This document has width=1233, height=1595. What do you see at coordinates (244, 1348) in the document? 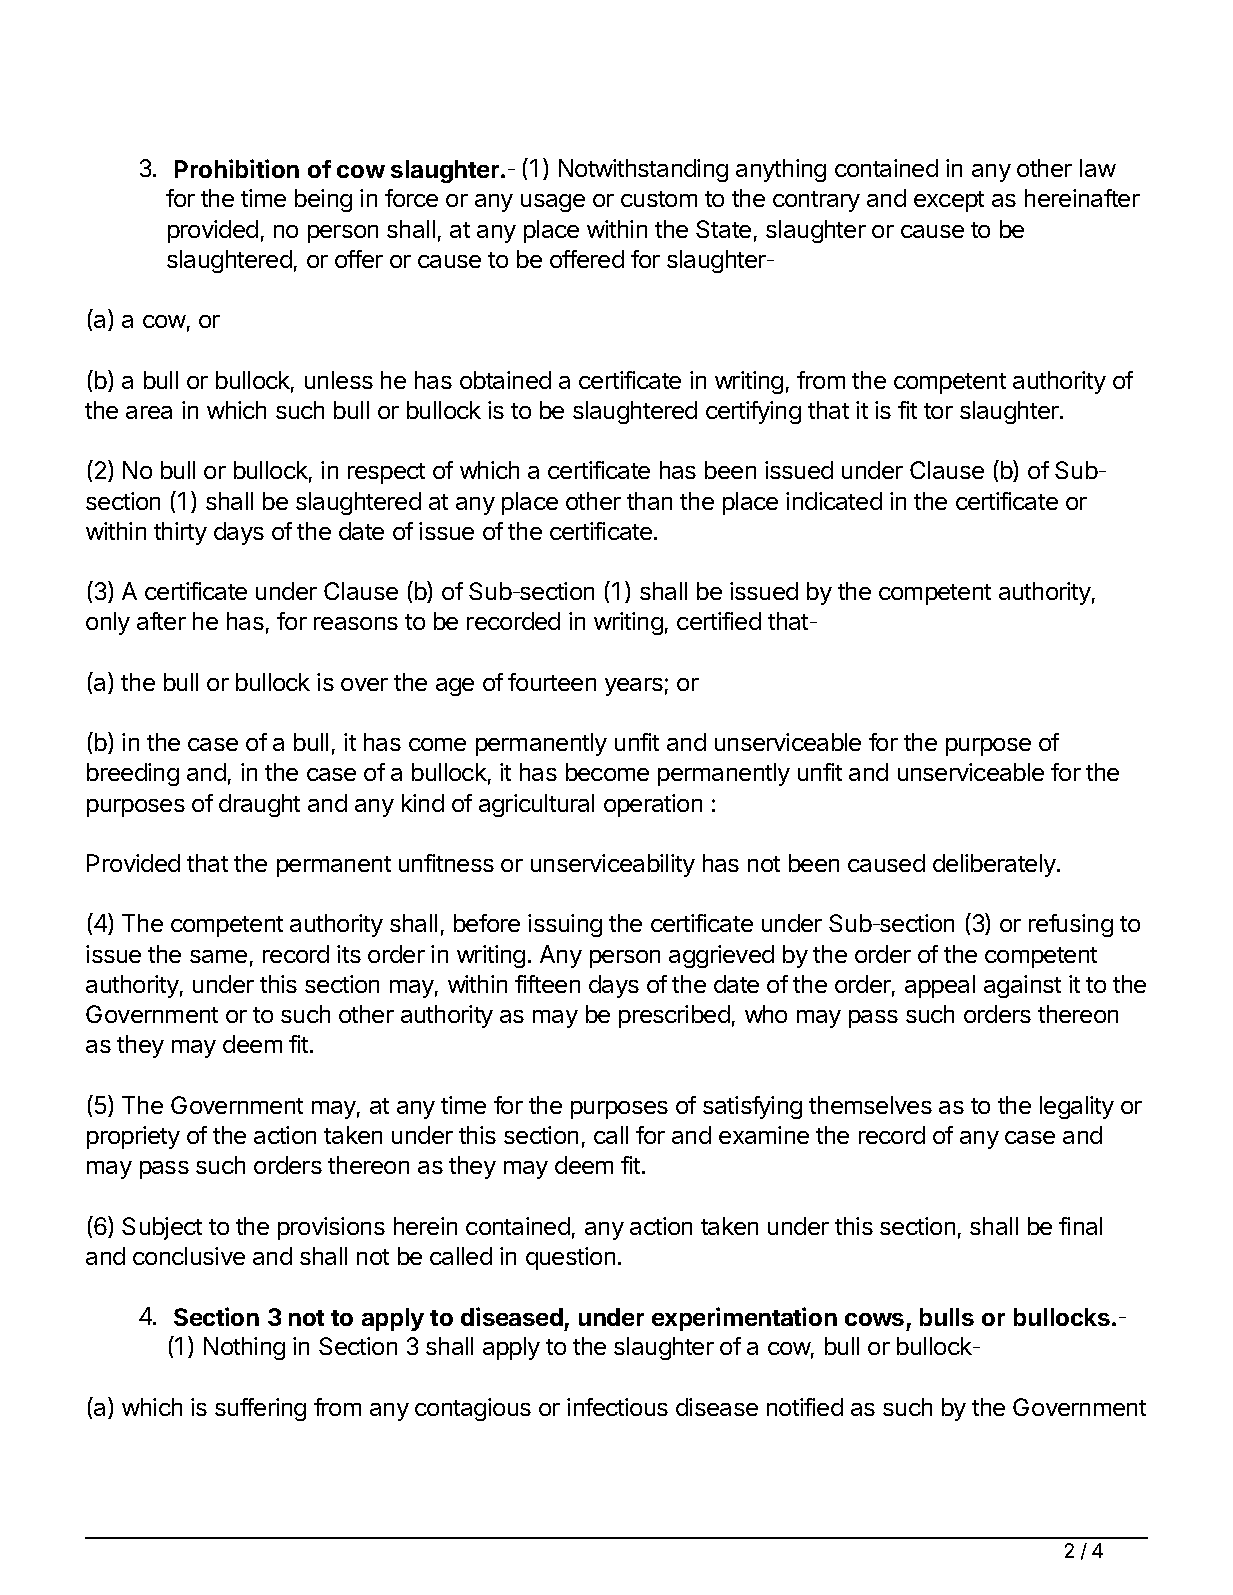
I see `Nothing` at bounding box center [244, 1348].
